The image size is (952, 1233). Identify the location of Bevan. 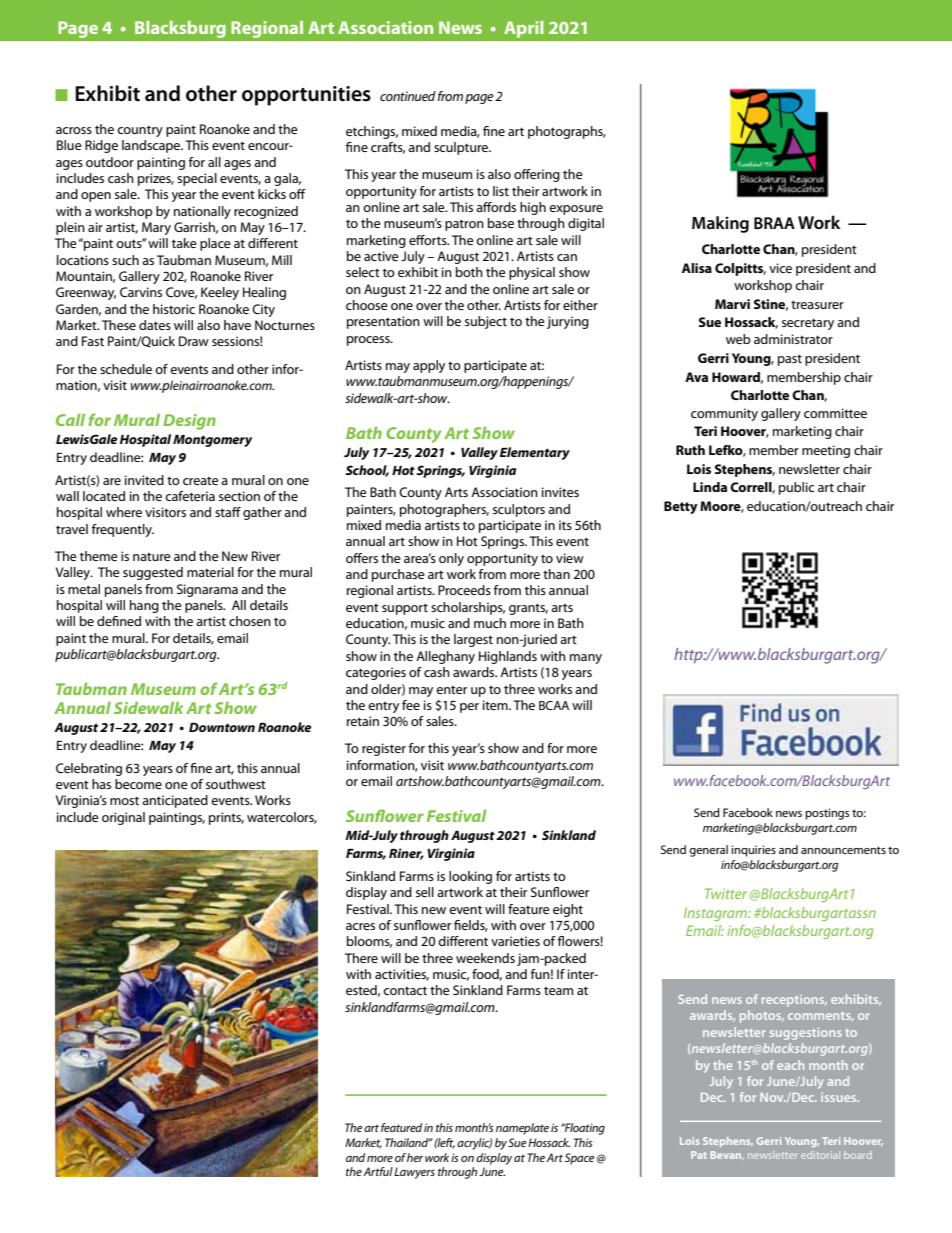
(727, 1155).
